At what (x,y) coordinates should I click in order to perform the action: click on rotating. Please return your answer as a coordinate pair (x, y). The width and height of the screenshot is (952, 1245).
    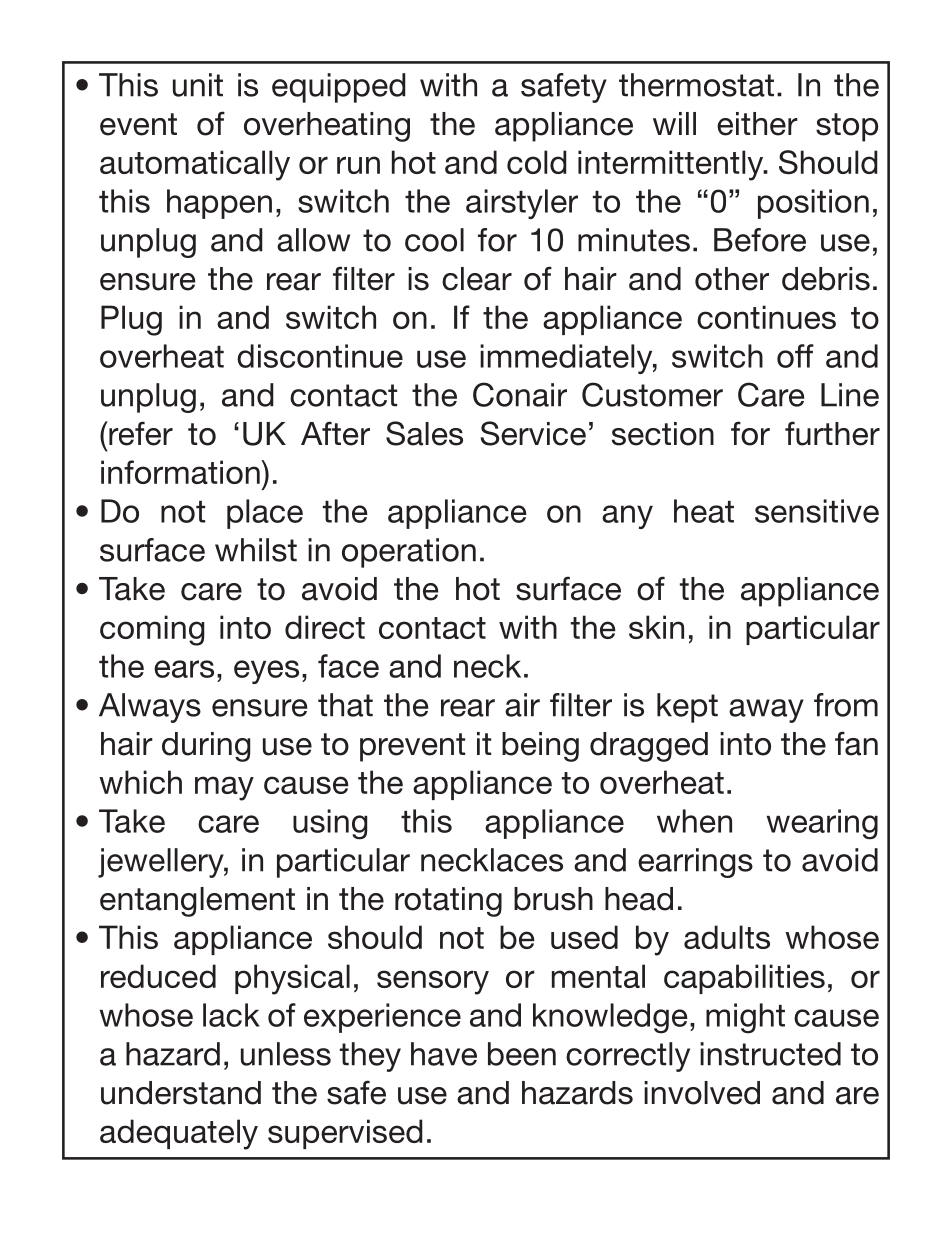
    Looking at the image, I should click on (448, 902).
